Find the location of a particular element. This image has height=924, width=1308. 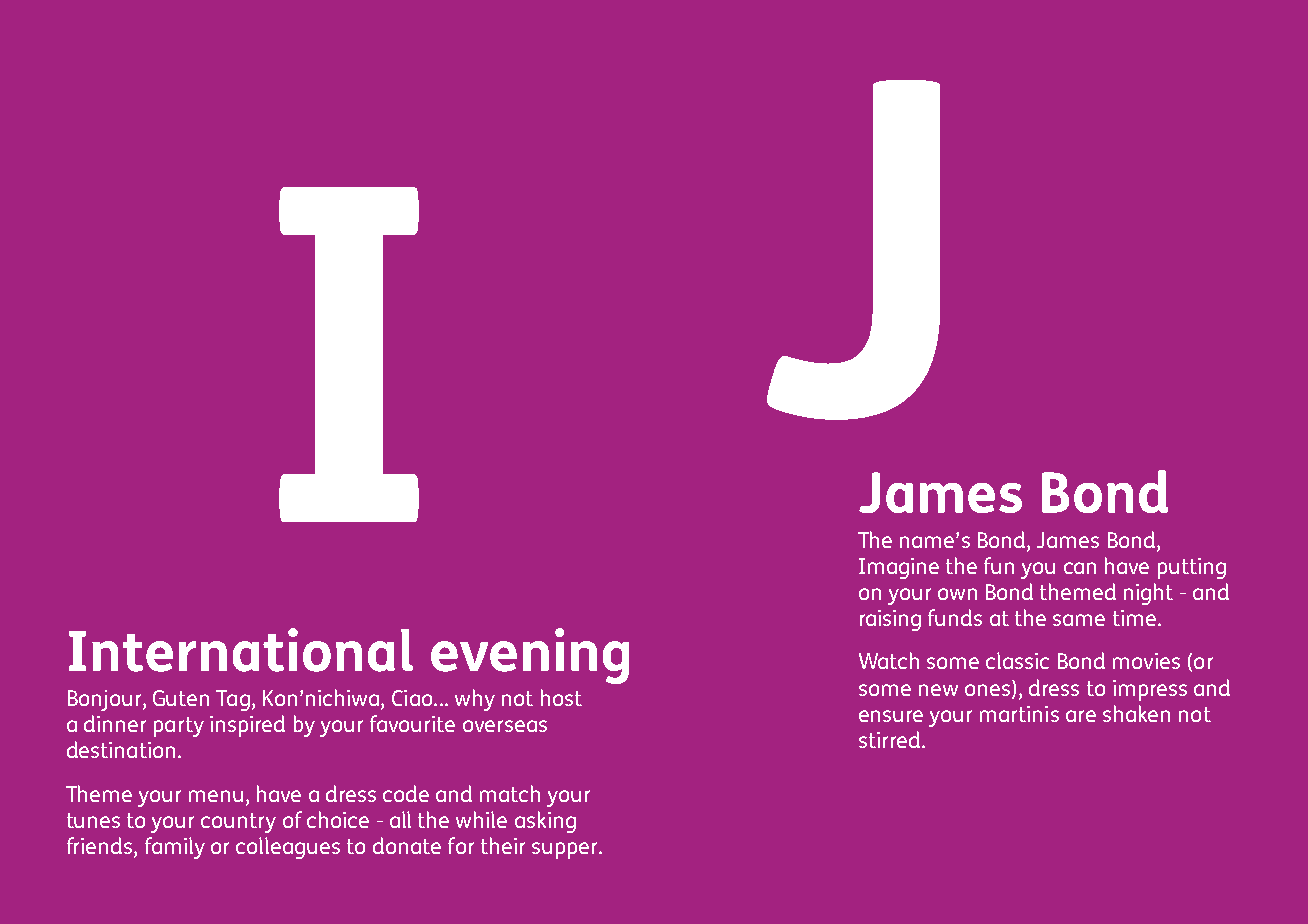

martinis is located at coordinates (1019, 714).
